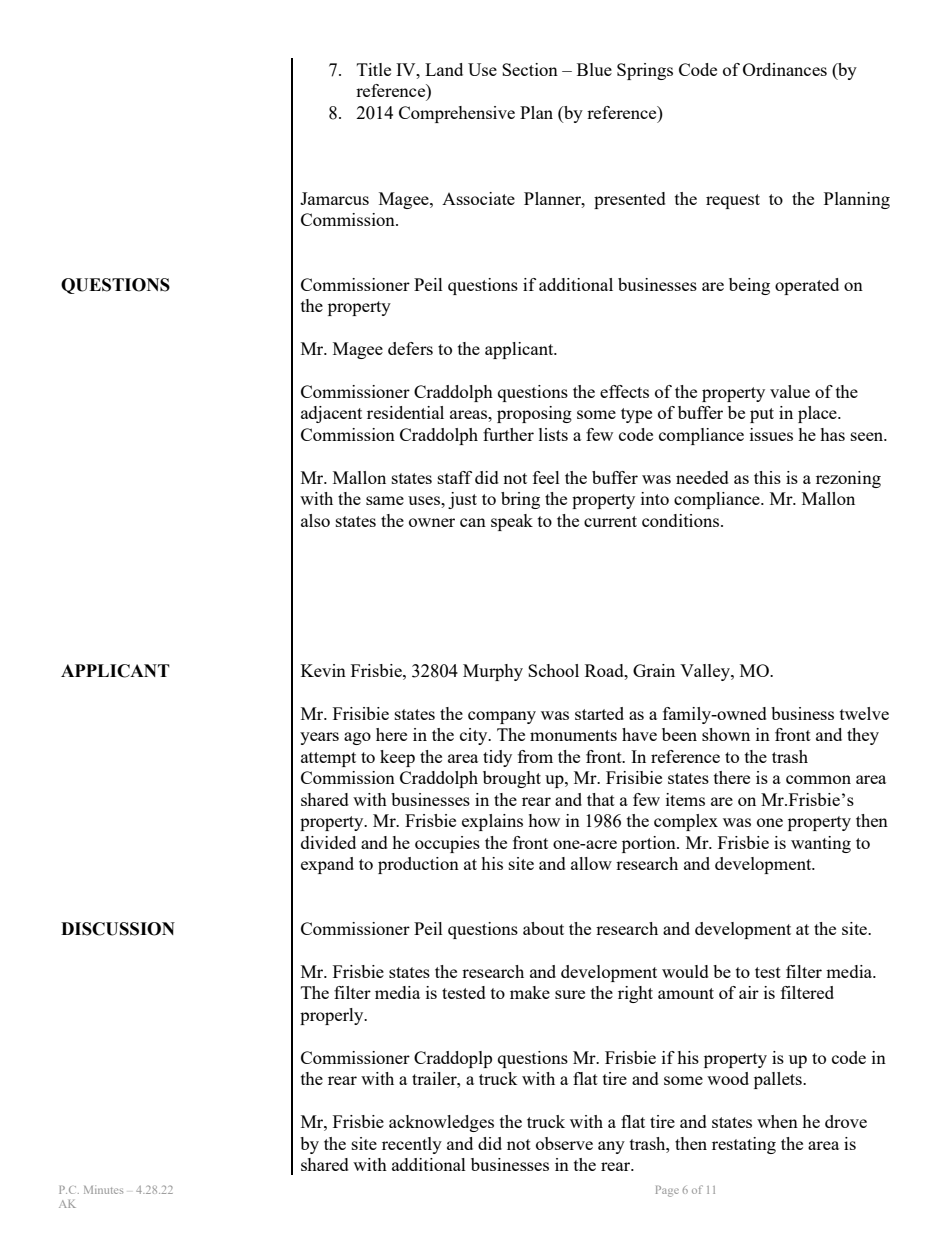 Image resolution: width=952 pixels, height=1233 pixels. Describe the element at coordinates (785, 69) in the screenshot. I see `Ordinances` at that location.
